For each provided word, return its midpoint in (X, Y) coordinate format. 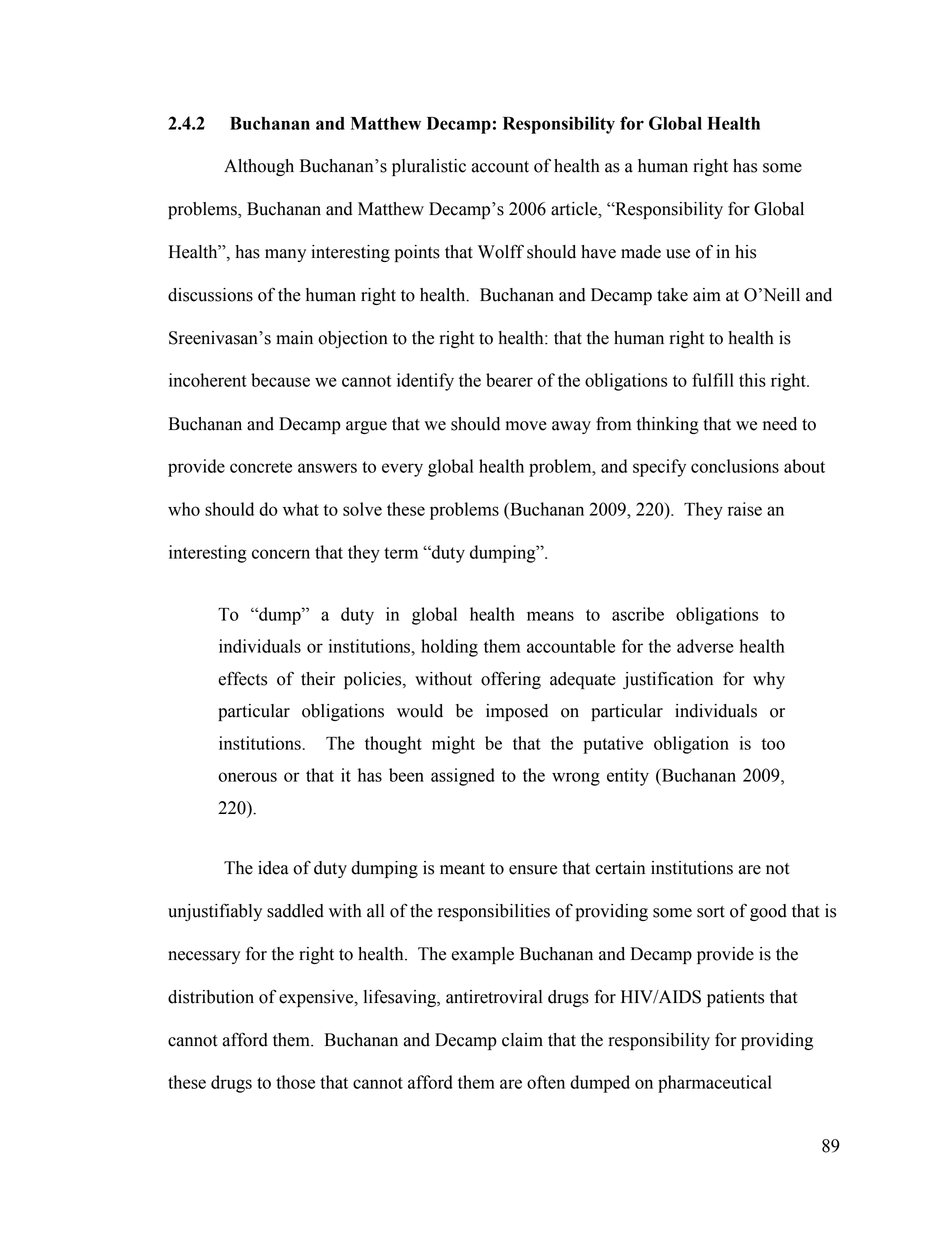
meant (462, 869)
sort (711, 912)
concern (281, 554)
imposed (517, 712)
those (295, 1082)
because (280, 380)
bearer (509, 380)
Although (259, 167)
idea (273, 868)
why (769, 680)
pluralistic (429, 167)
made (641, 252)
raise (745, 509)
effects (242, 678)
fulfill (713, 380)
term (401, 553)
